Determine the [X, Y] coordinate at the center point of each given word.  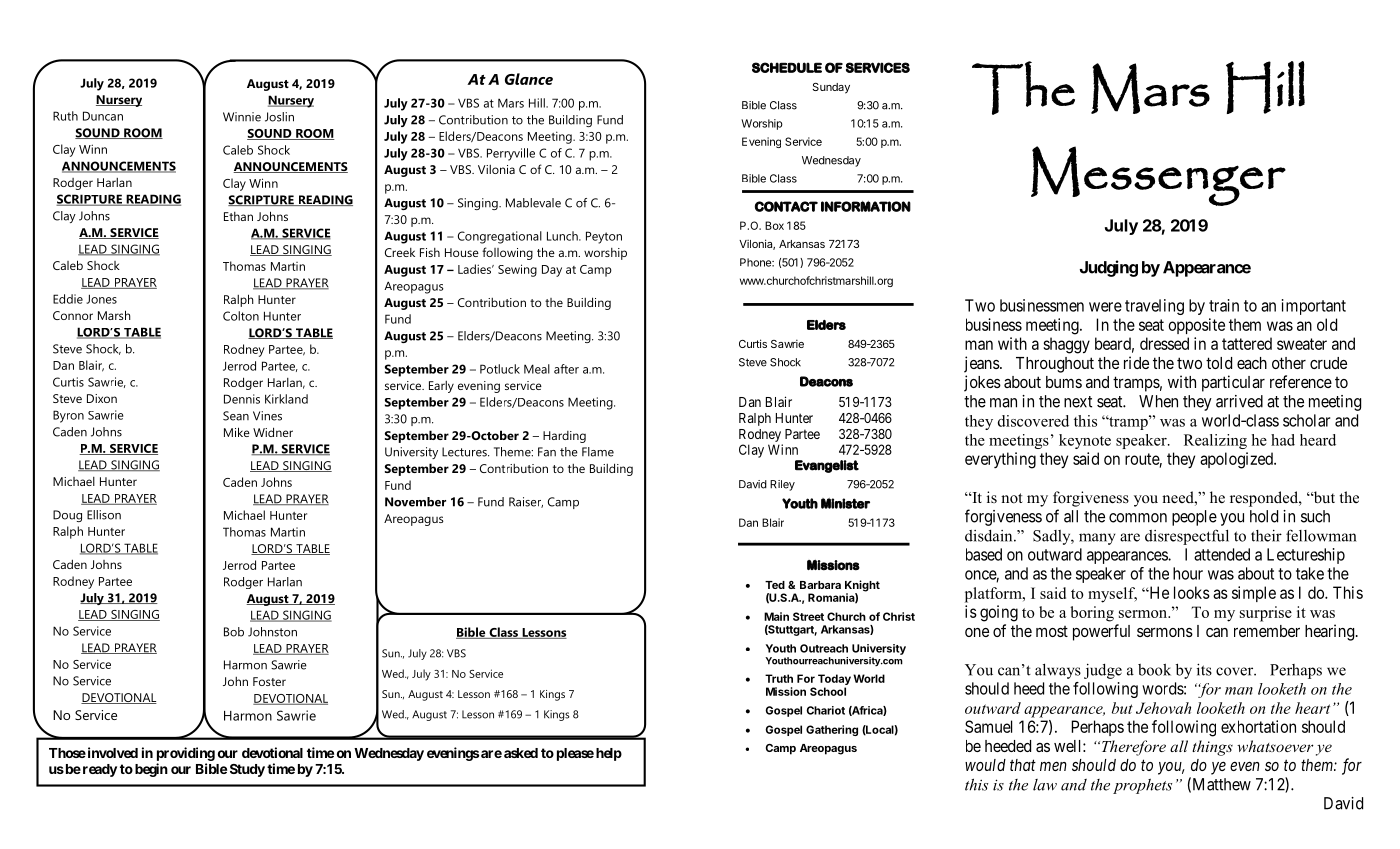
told [1219, 363]
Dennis [242, 399]
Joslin [279, 117]
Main [776, 616]
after [566, 369]
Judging [1109, 268]
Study [247, 770]
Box [774, 225]
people [1194, 518]
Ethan [238, 216]
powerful [1101, 632]
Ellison [104, 515]
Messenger [1158, 176]
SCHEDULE [787, 67]
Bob [234, 632]
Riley [782, 485]
